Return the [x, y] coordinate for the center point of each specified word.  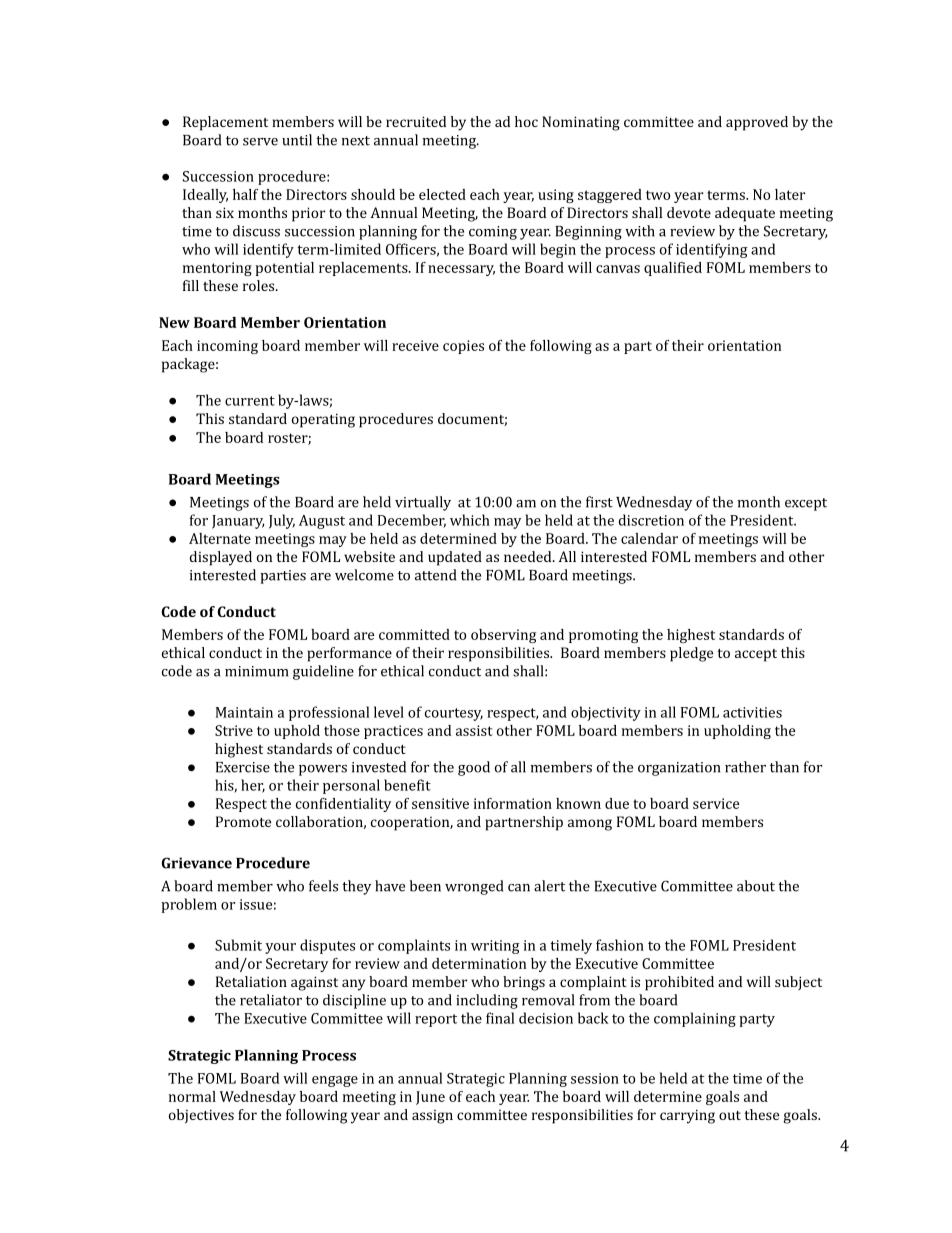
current [250, 401]
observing [503, 636]
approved [757, 123]
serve [260, 142]
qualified [673, 269]
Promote [243, 821]
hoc [526, 121]
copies [463, 347]
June [430, 1098]
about [756, 886]
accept [756, 655]
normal [192, 1096]
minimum [256, 671]
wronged [474, 887]
